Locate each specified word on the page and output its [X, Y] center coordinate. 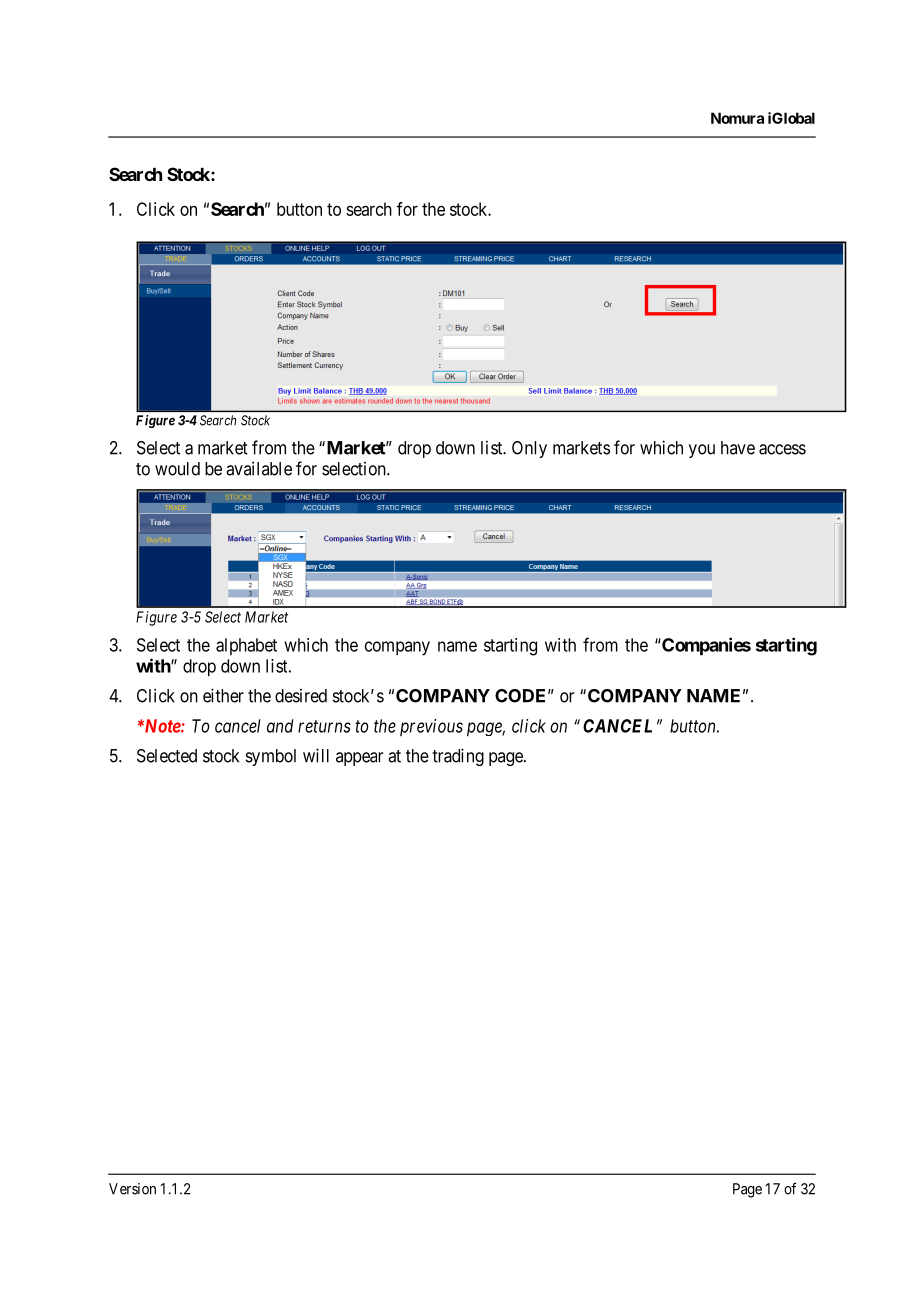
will [316, 755]
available [259, 468]
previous [431, 727]
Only [529, 449]
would [177, 469]
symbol [271, 757]
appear [359, 759]
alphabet [246, 646]
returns [324, 726]
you [702, 451]
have [738, 448]
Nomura [737, 118]
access [782, 449]
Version [132, 1189]
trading [458, 757]
